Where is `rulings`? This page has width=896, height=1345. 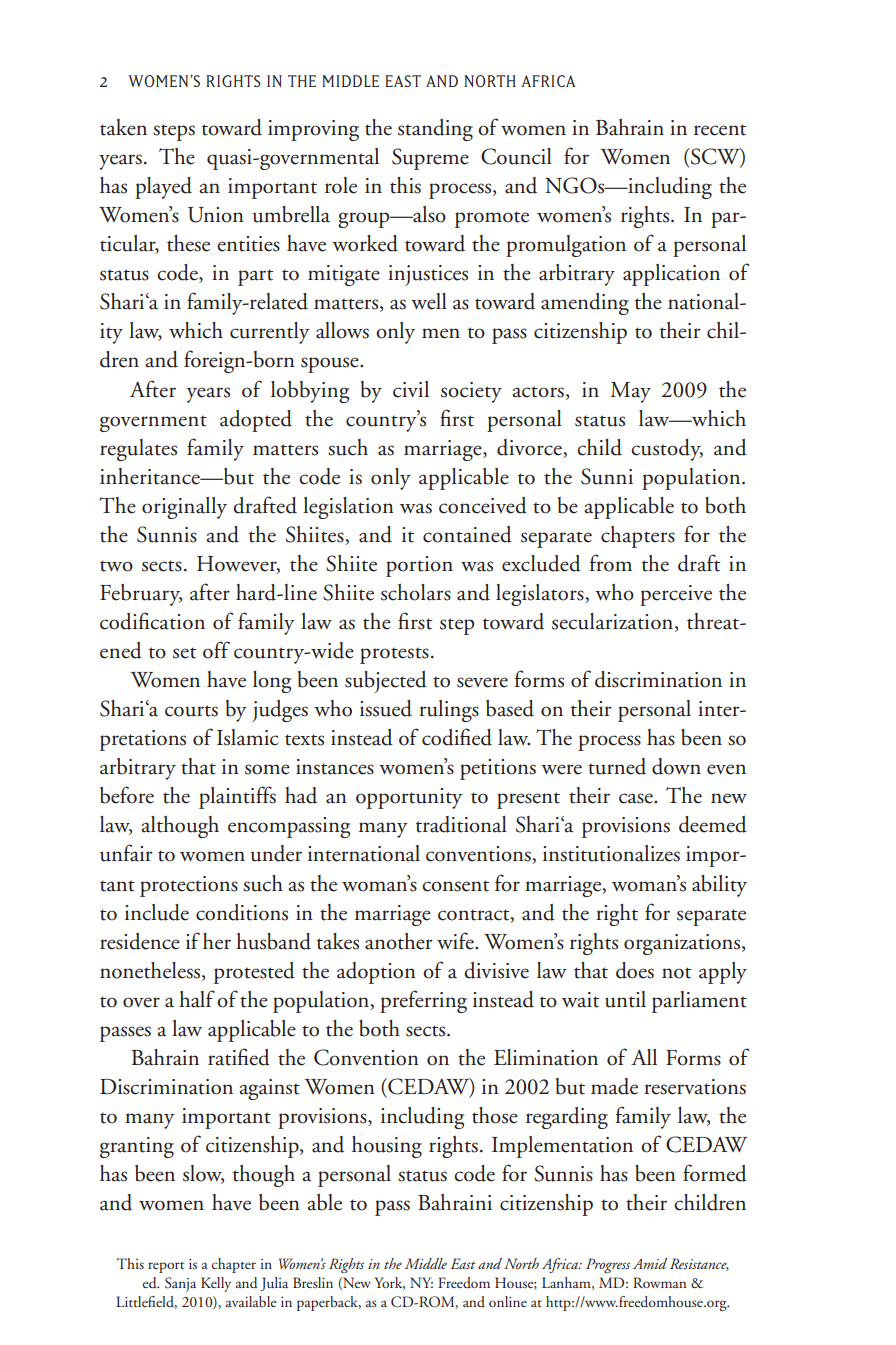
rulings is located at coordinates (449, 711).
